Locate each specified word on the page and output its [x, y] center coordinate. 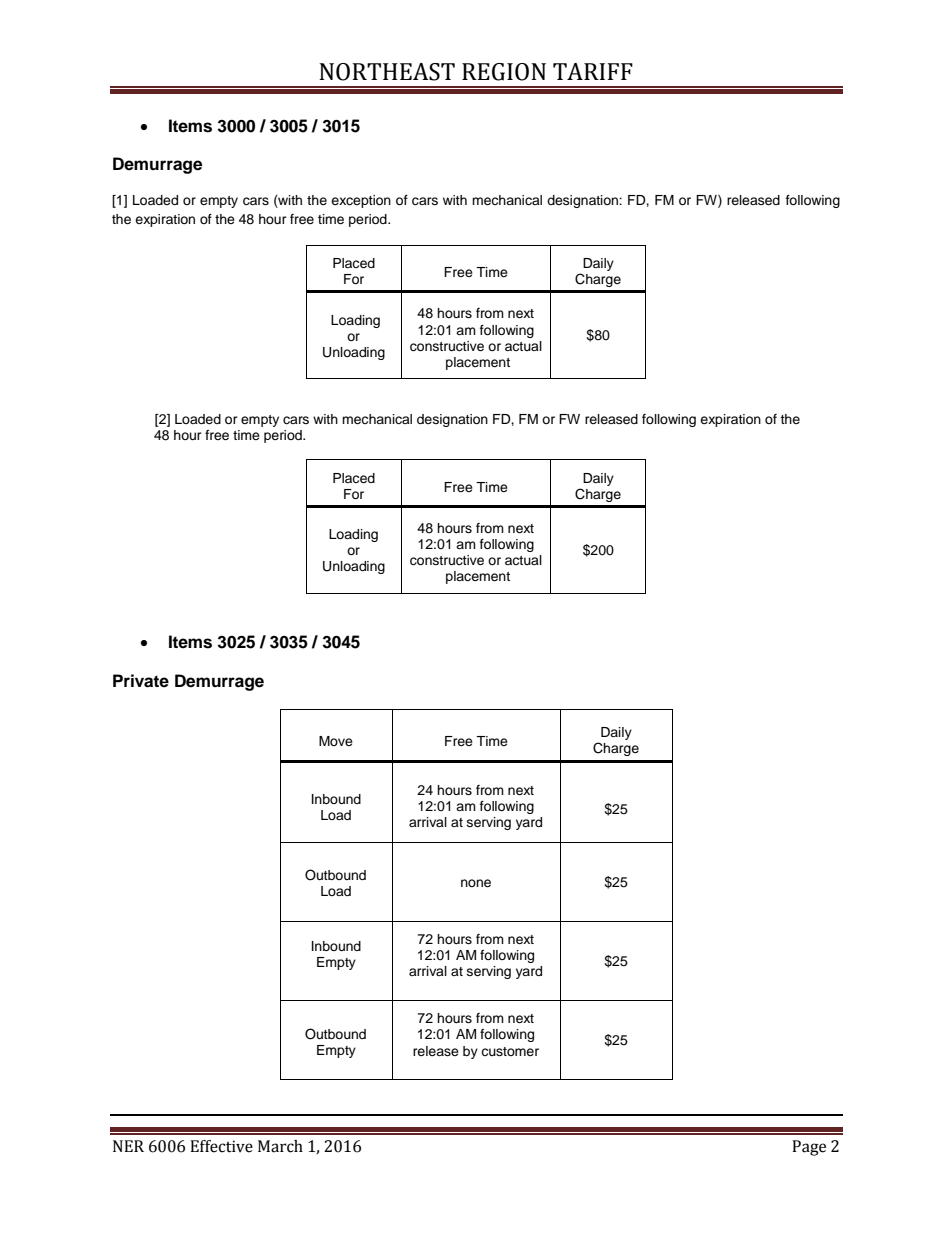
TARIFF [593, 71]
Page [809, 1148]
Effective [221, 1146]
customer [510, 1051]
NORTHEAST [387, 72]
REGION [504, 72]
